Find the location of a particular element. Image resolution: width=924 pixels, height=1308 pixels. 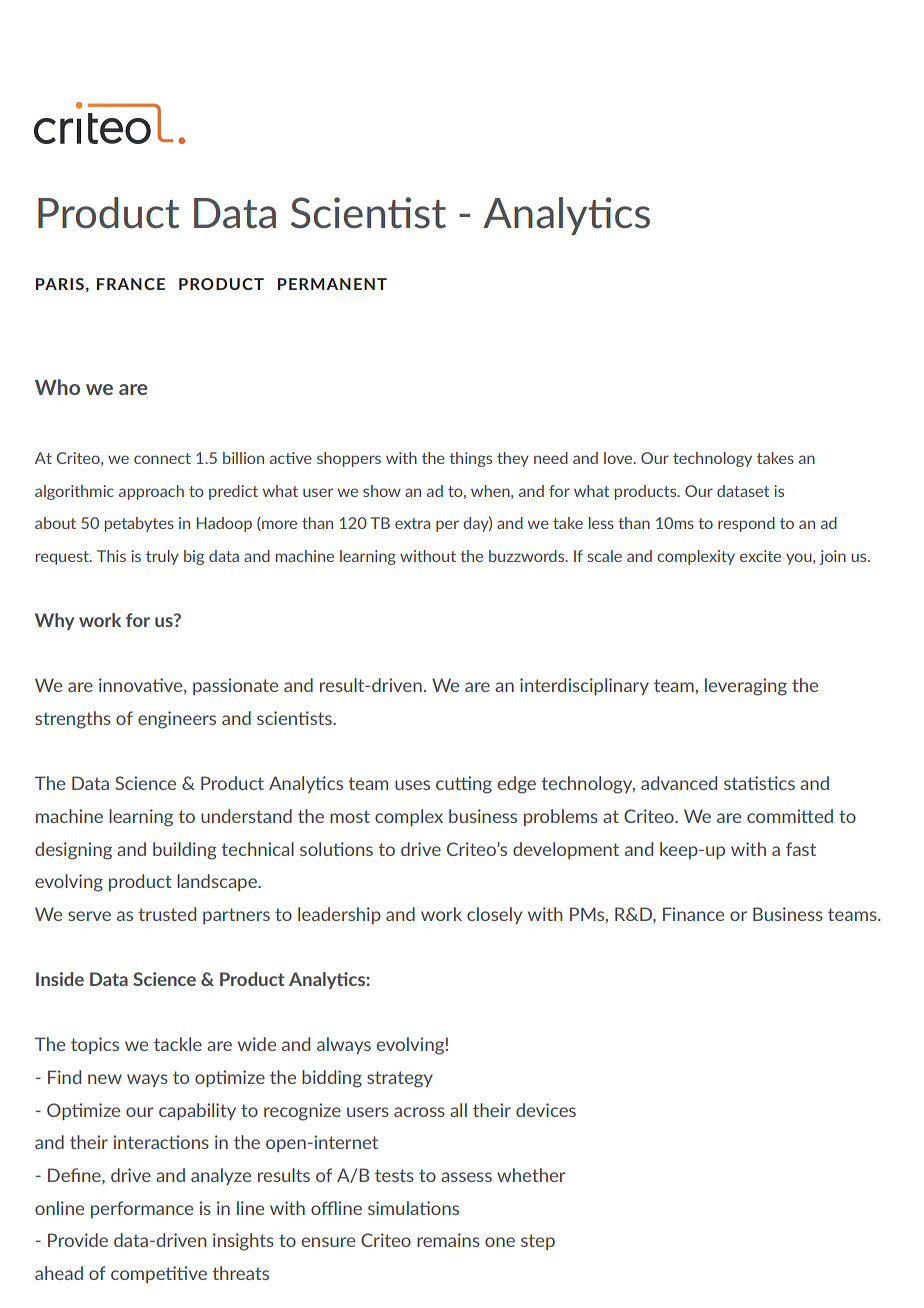

FRANCE is located at coordinates (131, 284).
